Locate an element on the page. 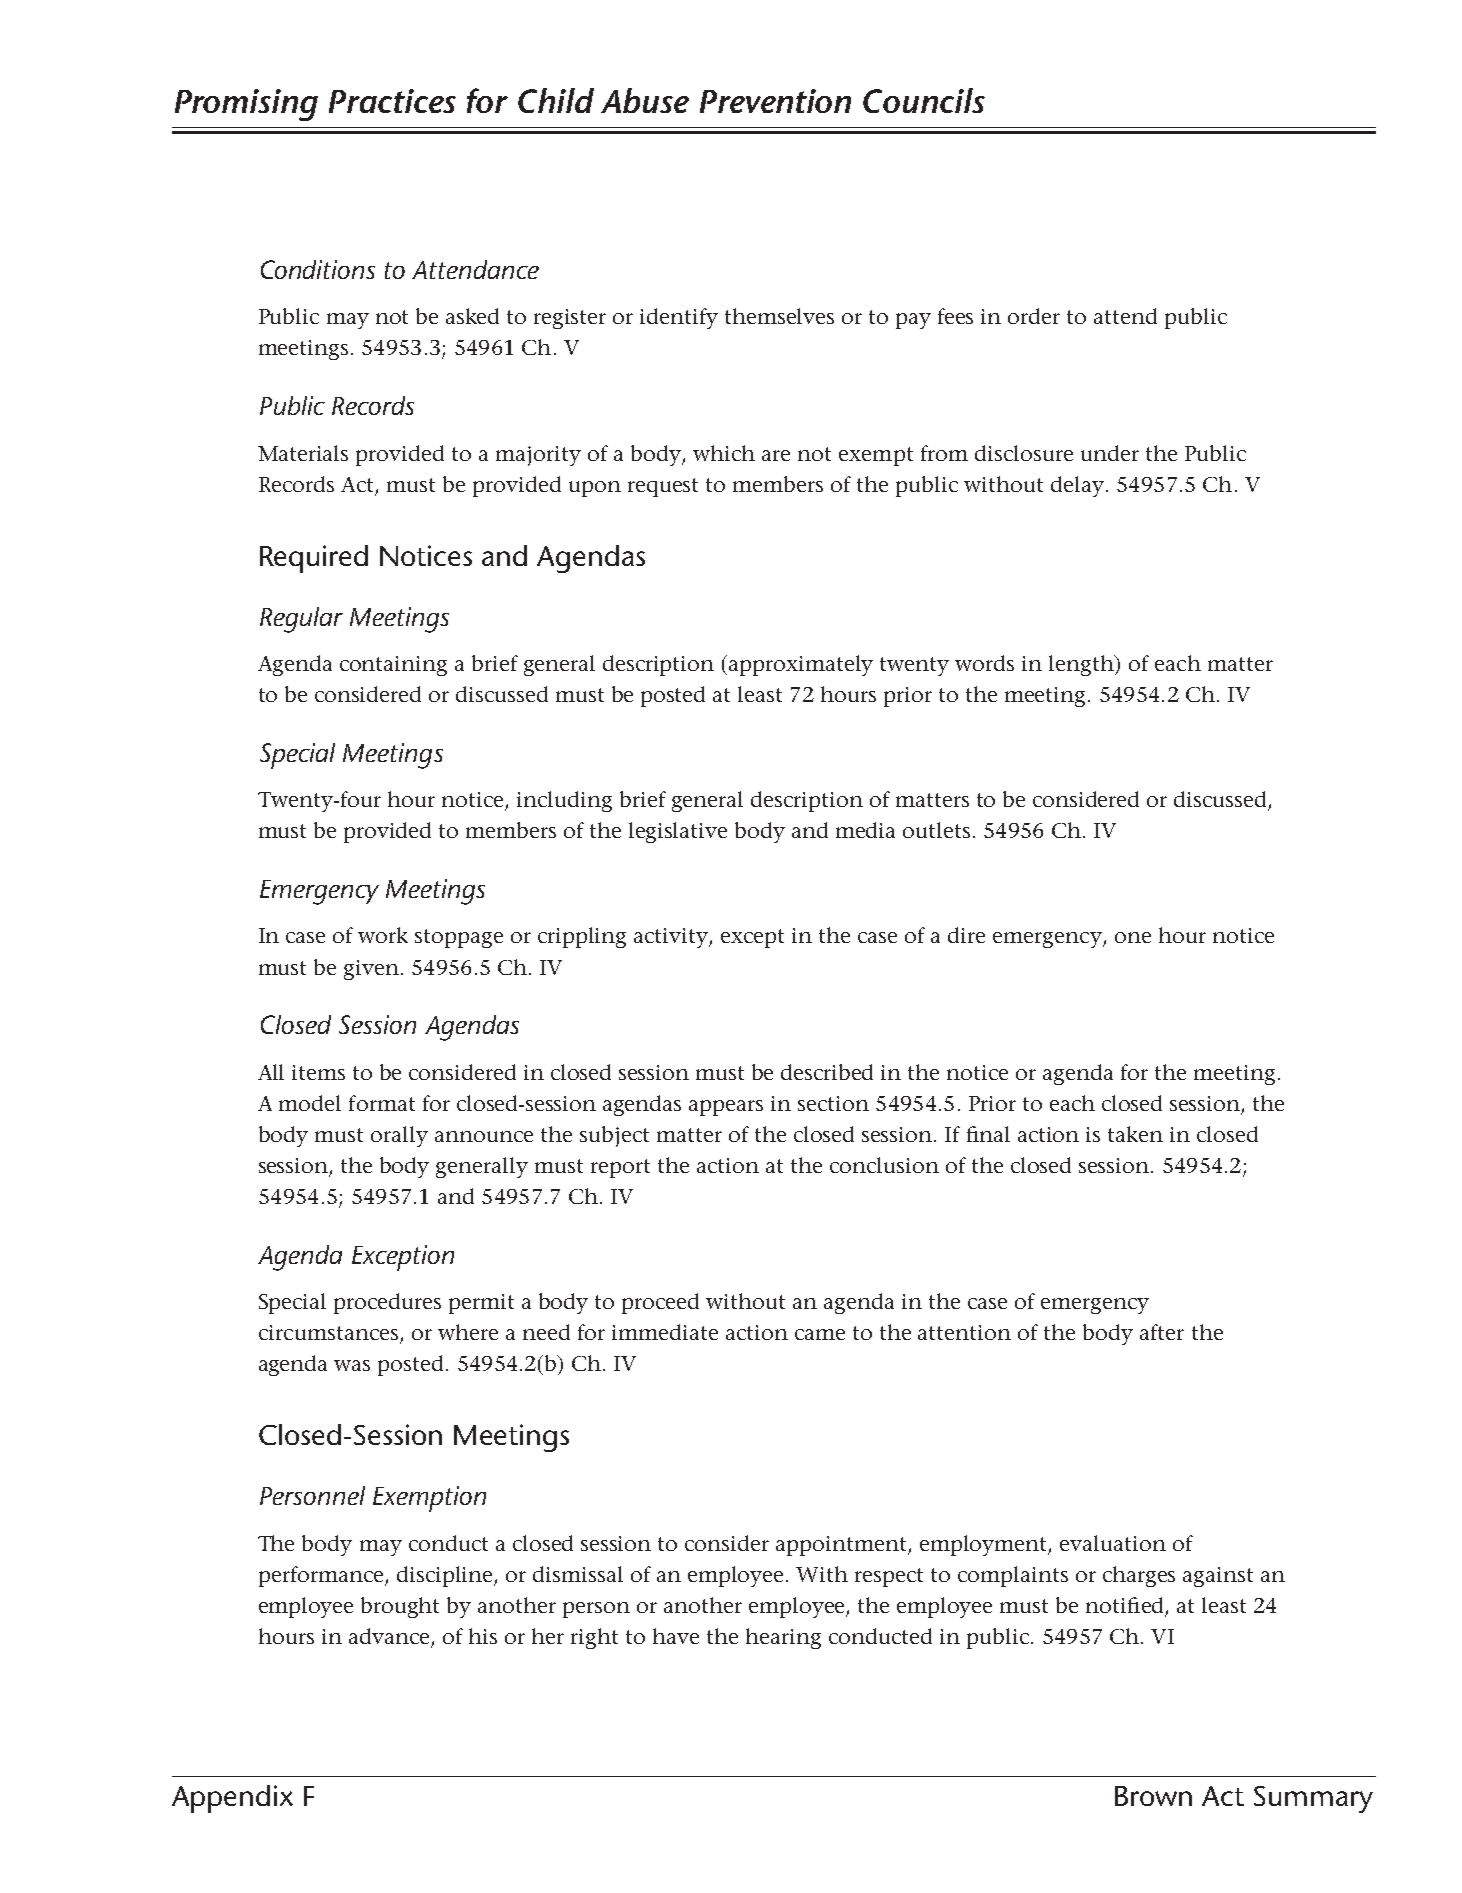  given is located at coordinates (371, 970).
